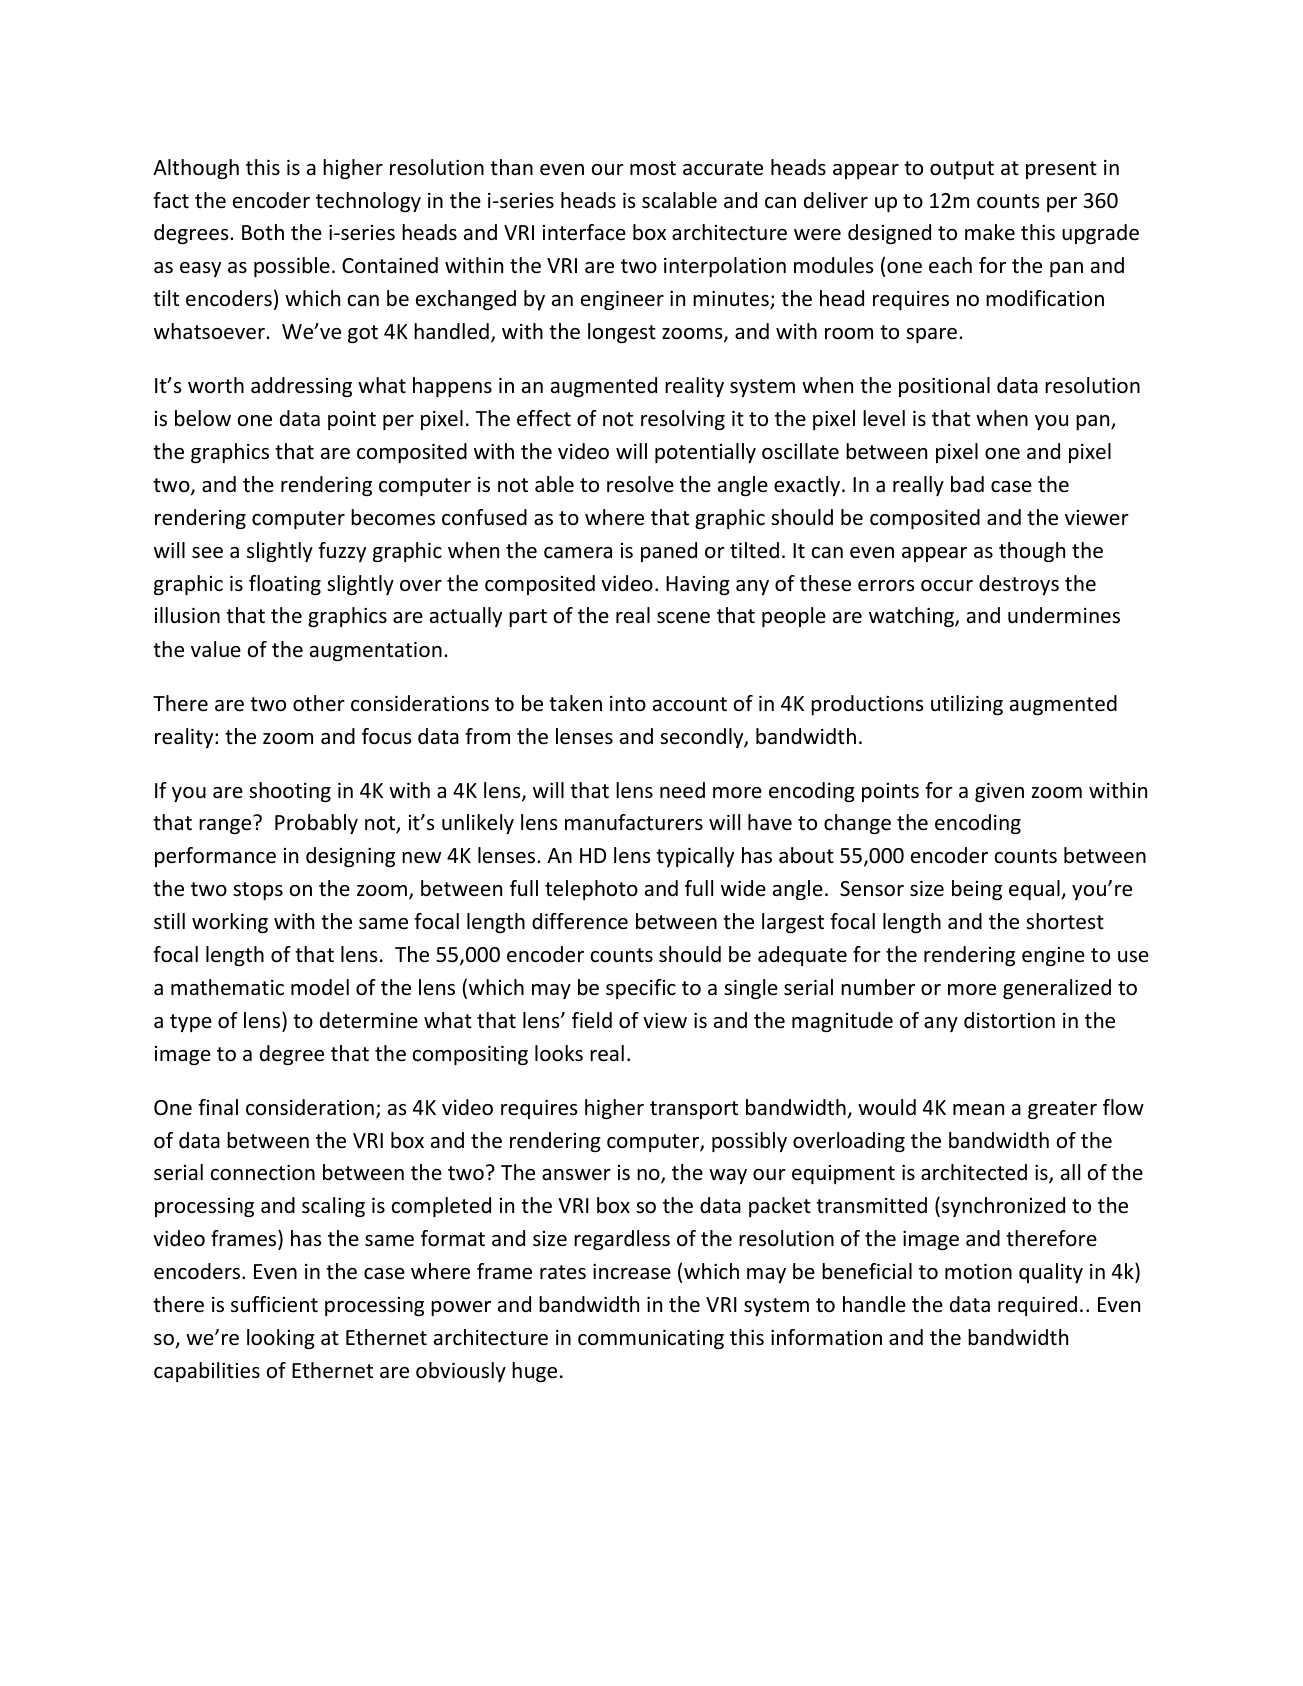 This image has width=1303, height=1686. I want to click on communicating, so click(651, 1339).
